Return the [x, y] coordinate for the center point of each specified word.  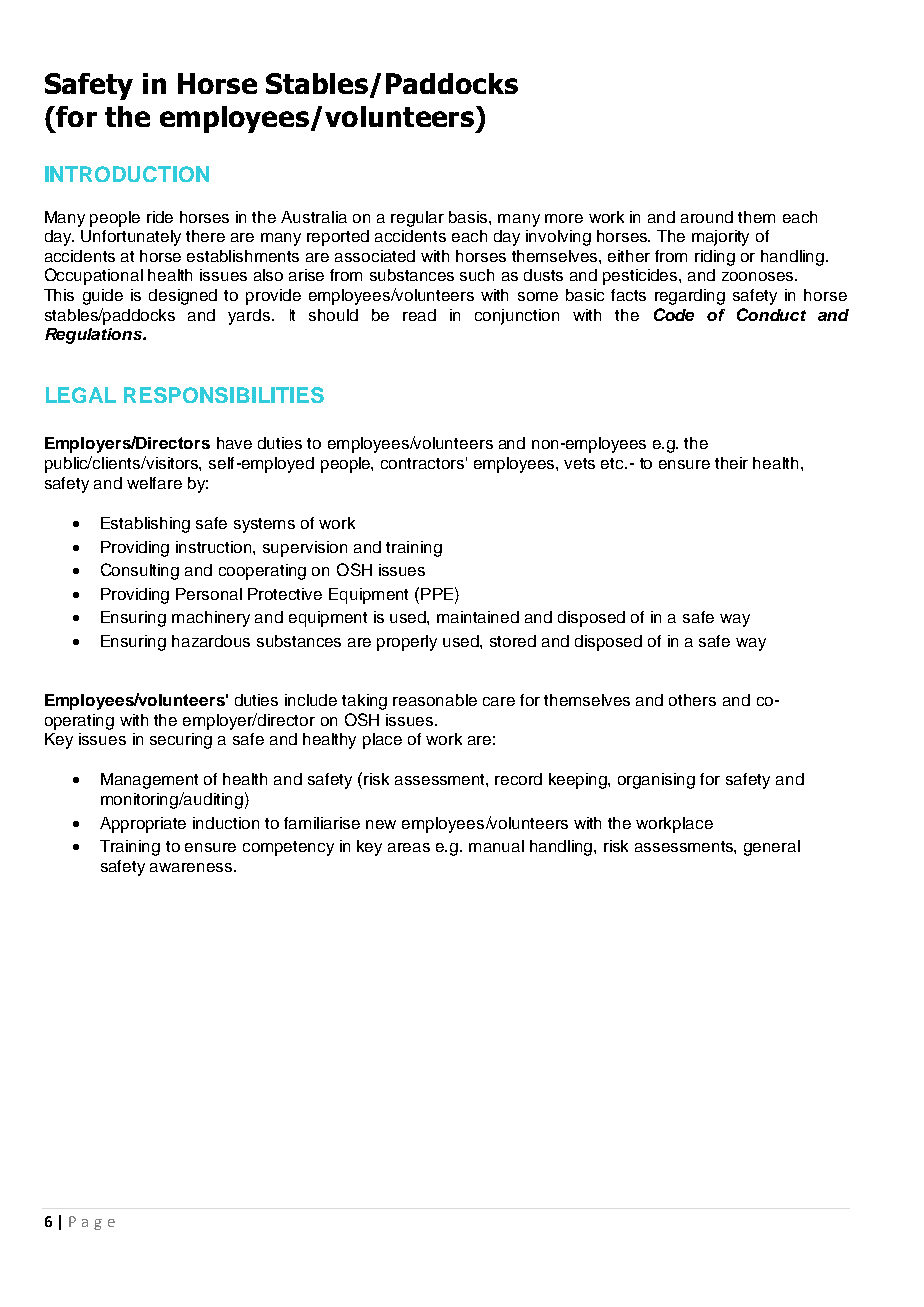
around [707, 217]
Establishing [145, 525]
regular [417, 219]
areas [409, 847]
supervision [305, 549]
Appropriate [143, 825]
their [731, 463]
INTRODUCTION [127, 174]
